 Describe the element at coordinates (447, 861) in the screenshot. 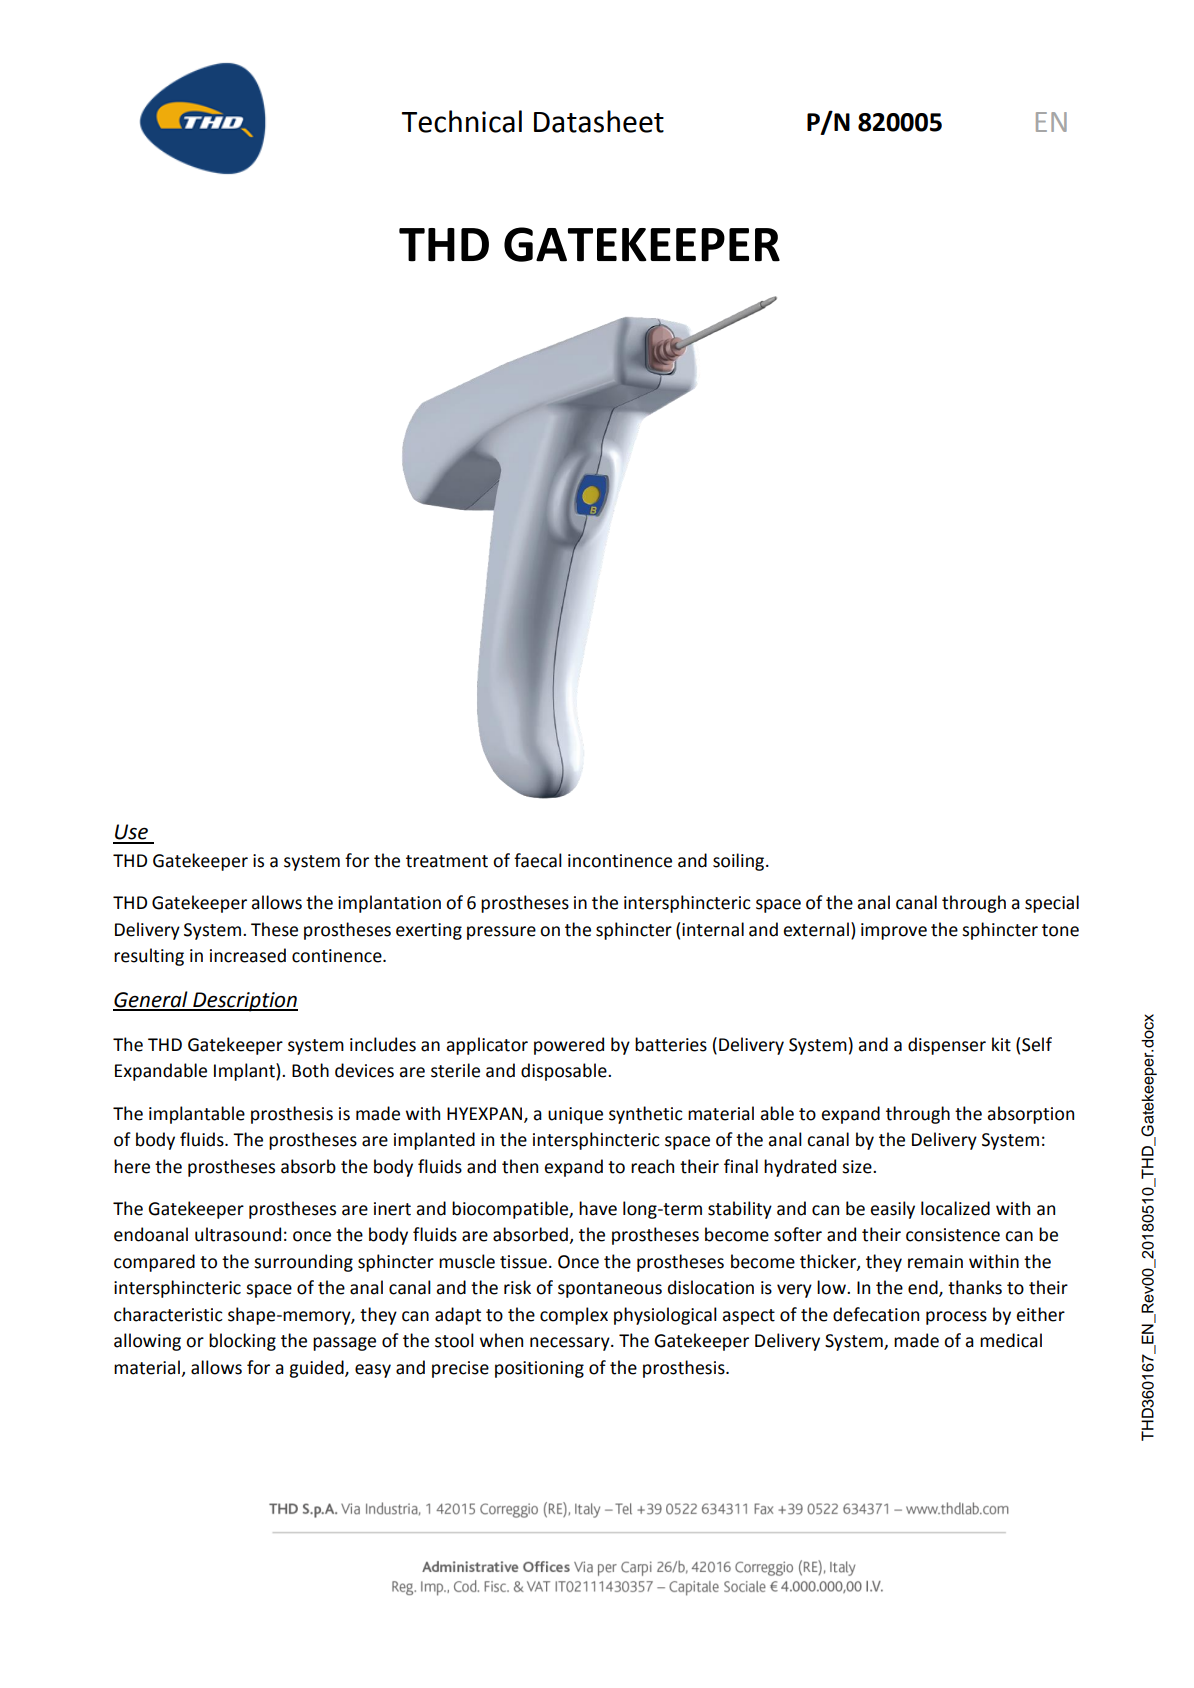

I see `treatment` at that location.
